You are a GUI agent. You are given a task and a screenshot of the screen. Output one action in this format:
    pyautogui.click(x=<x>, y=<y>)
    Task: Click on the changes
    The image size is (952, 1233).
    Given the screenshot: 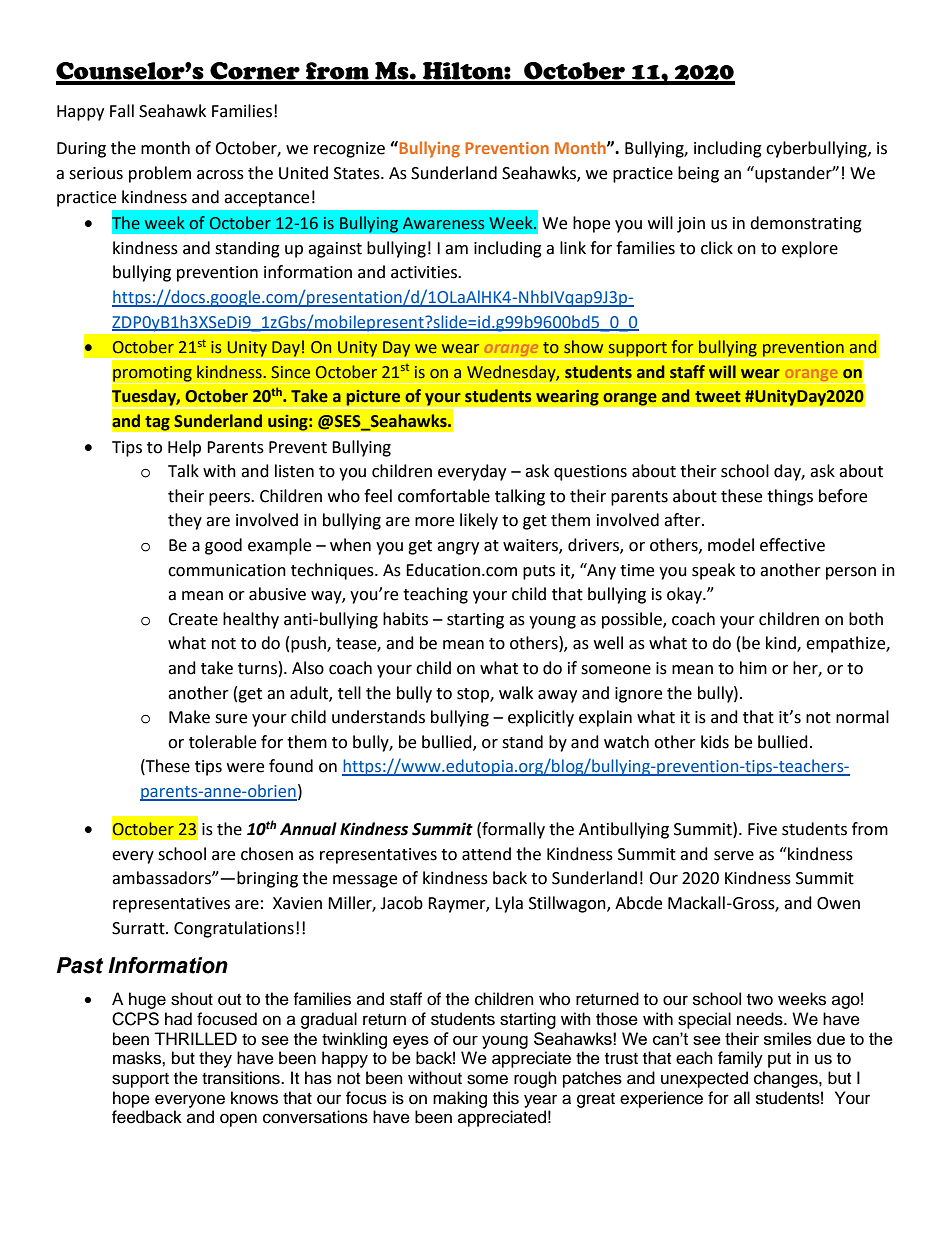 What is the action you would take?
    pyautogui.click(x=787, y=1079)
